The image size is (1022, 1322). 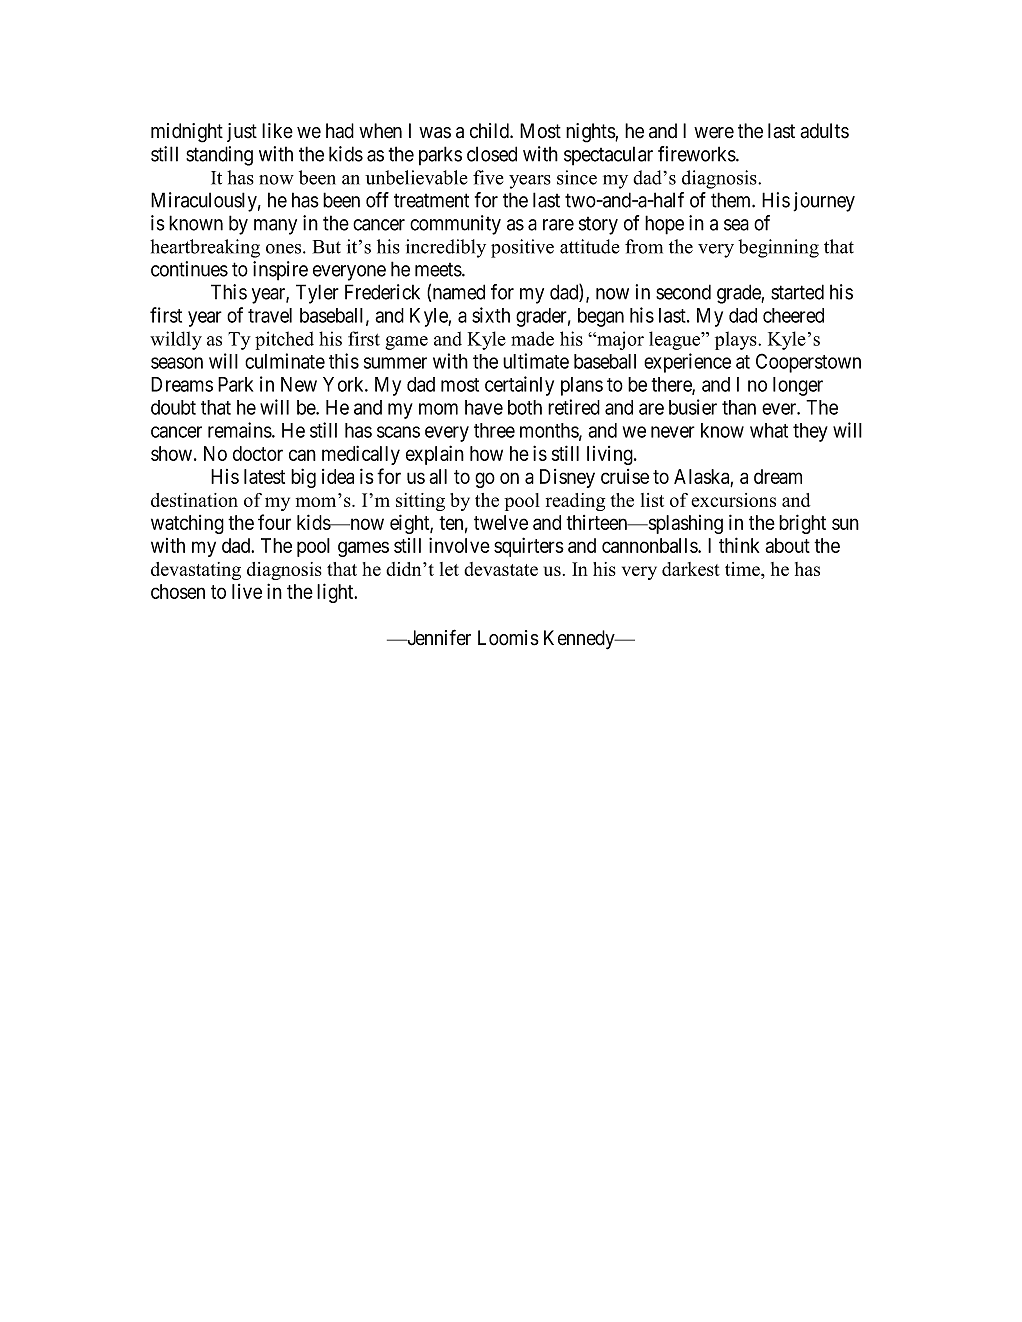 I want to click on sixth, so click(x=491, y=315).
